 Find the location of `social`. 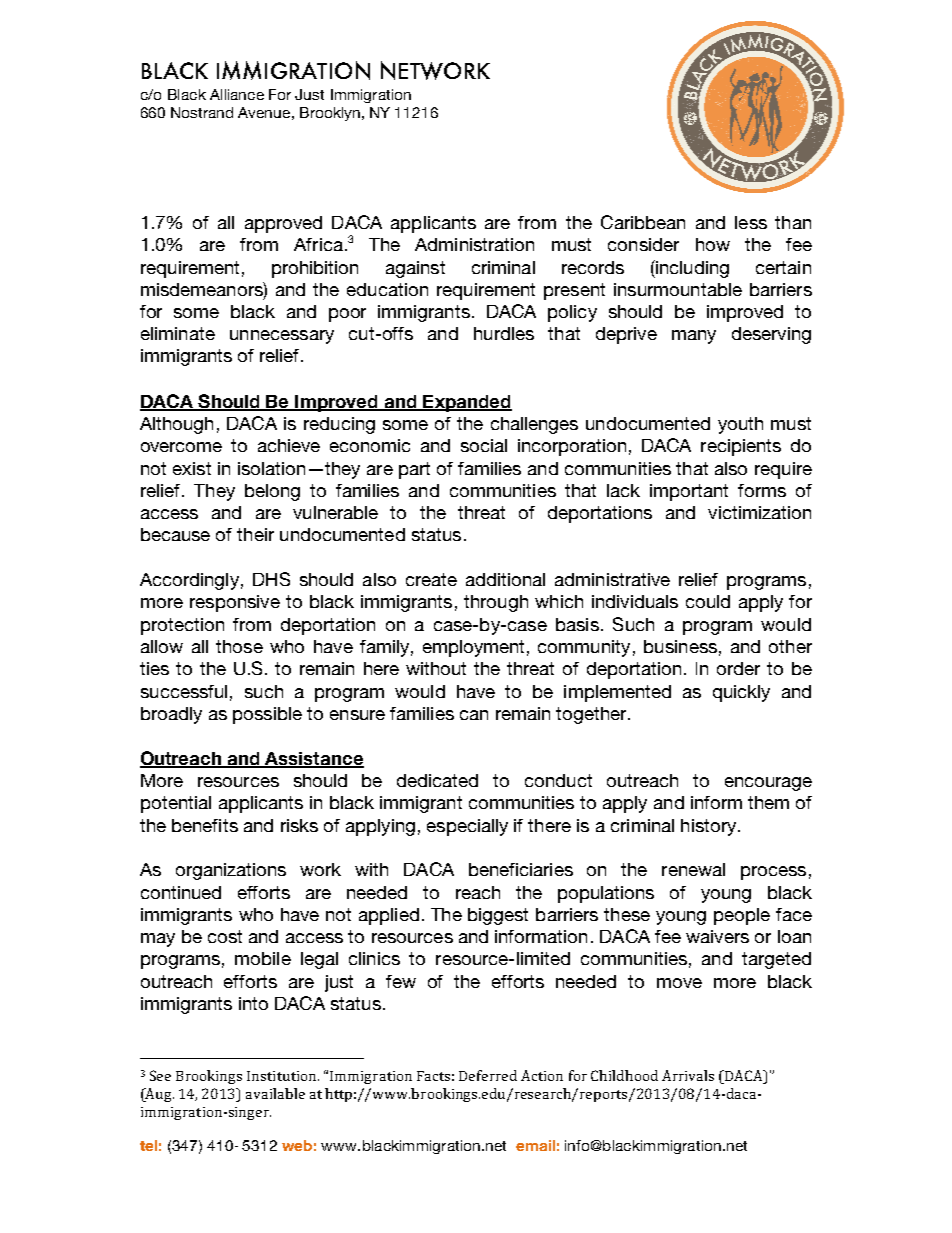

social is located at coordinates (484, 445).
